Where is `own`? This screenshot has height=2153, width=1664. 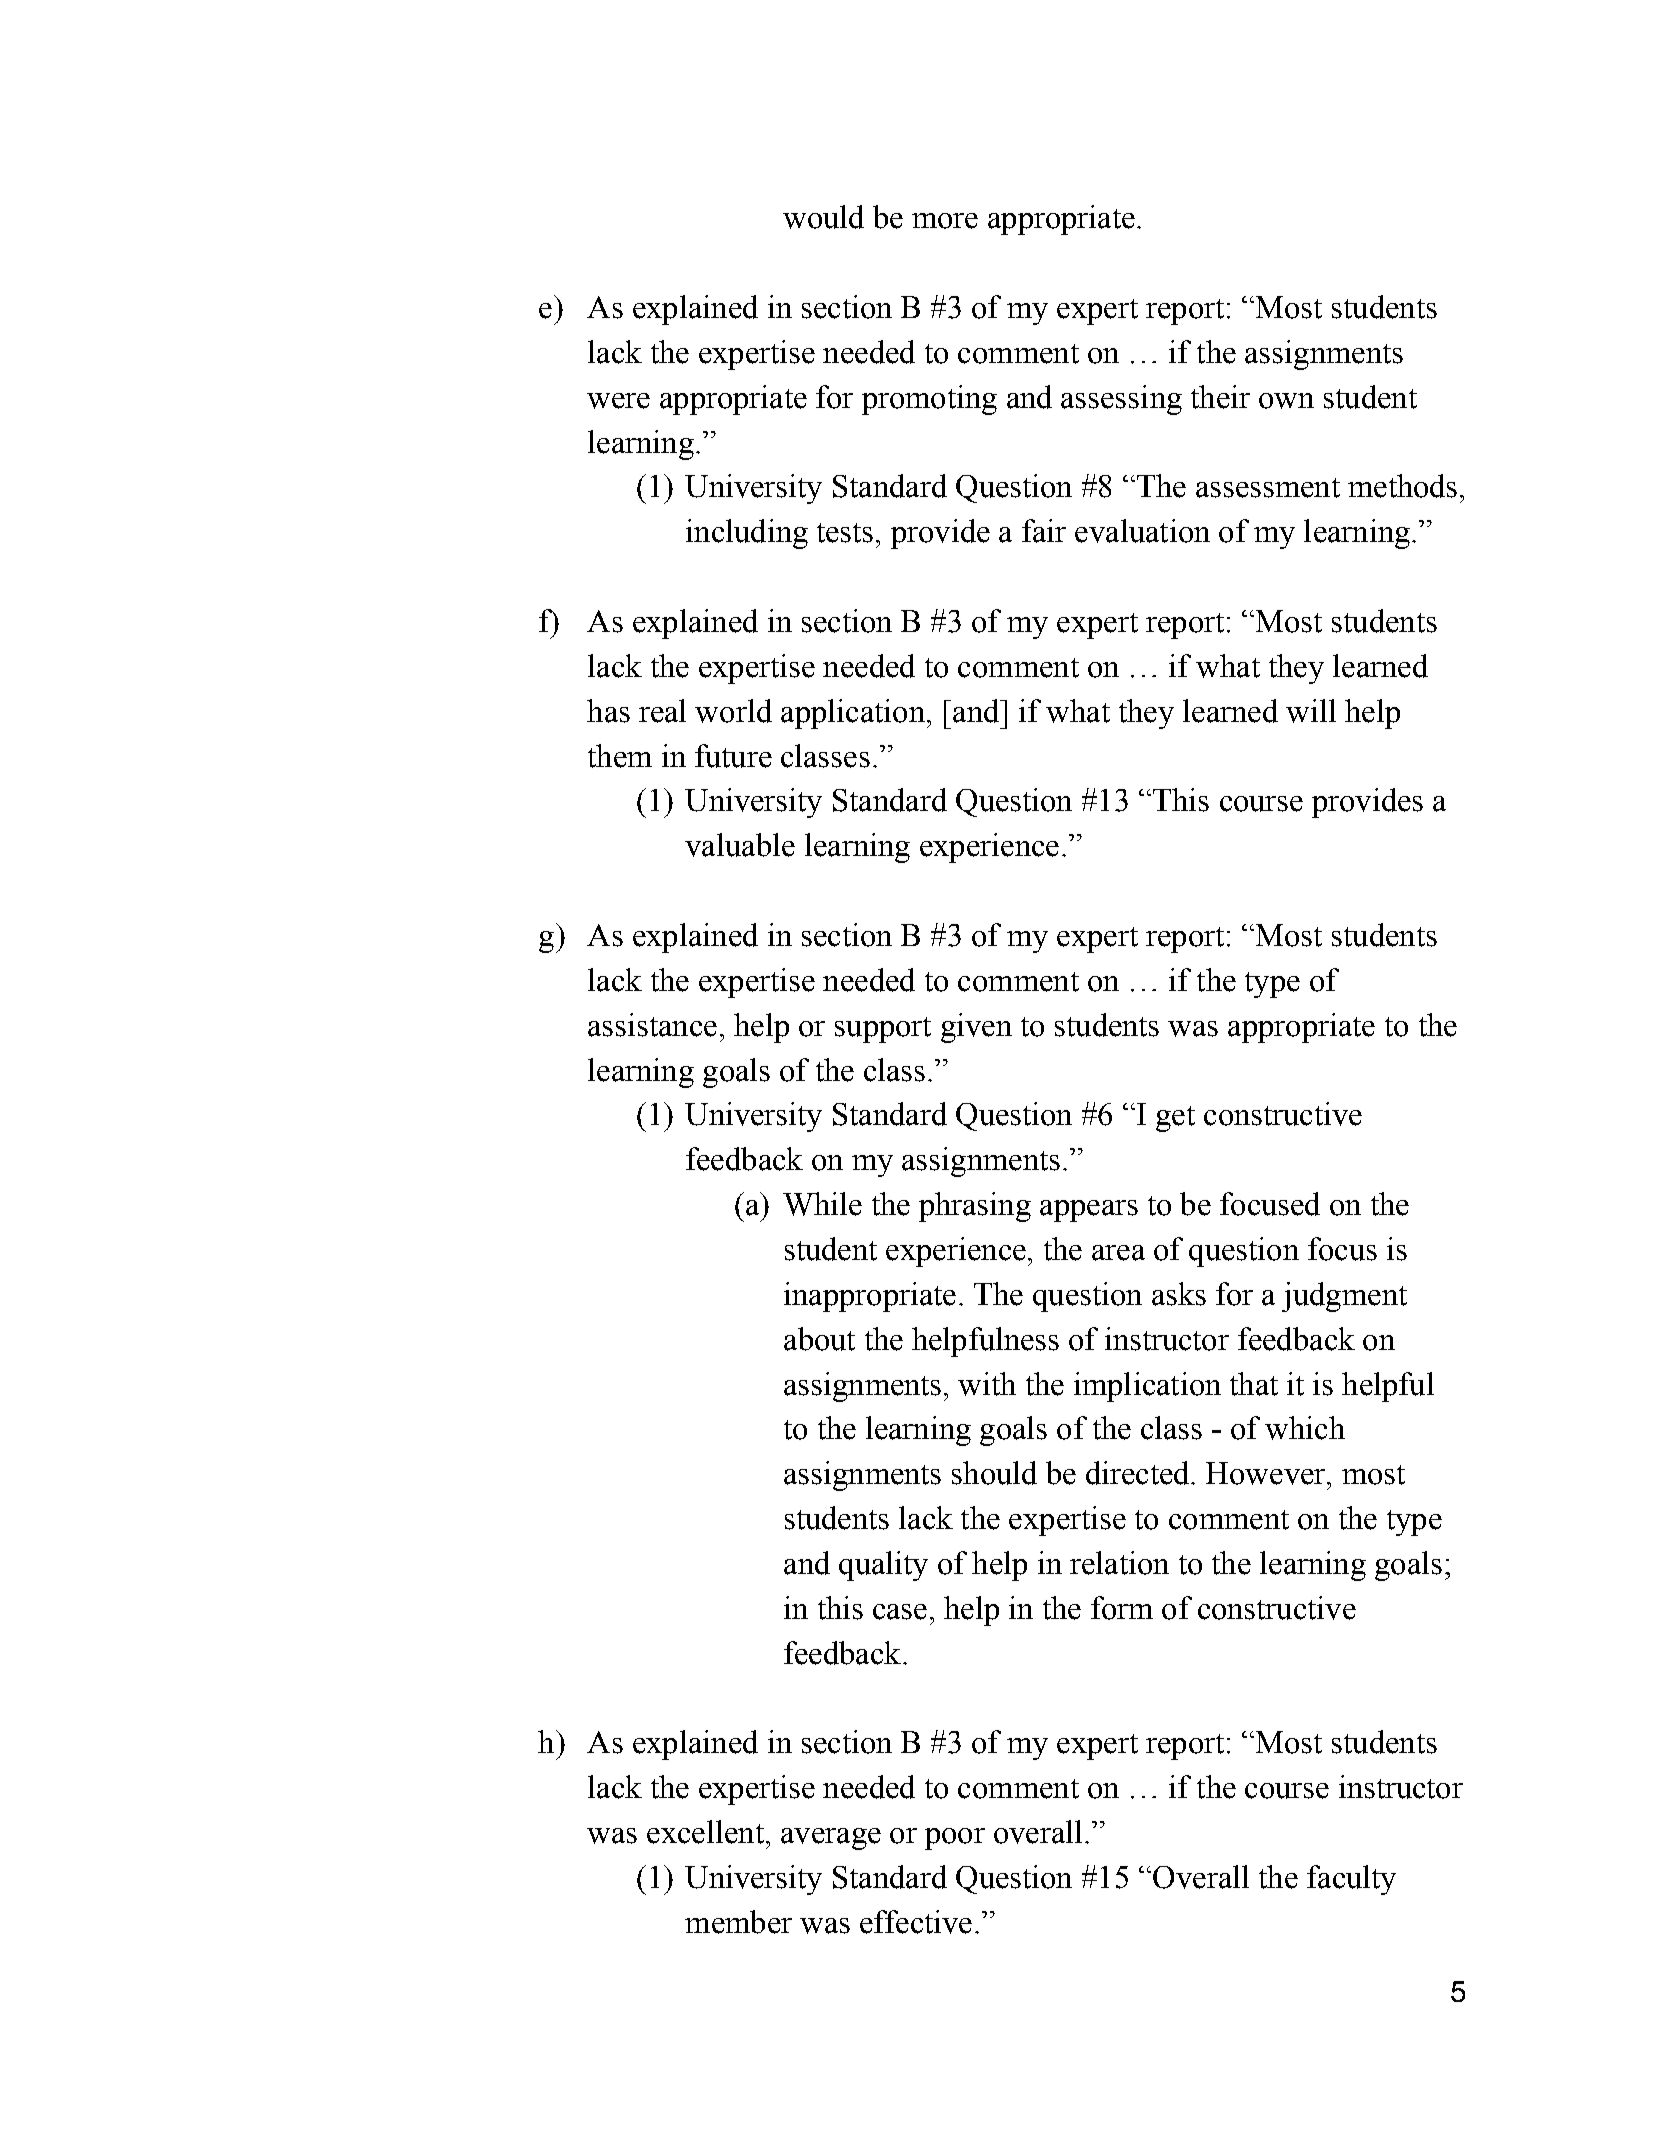
own is located at coordinates (1286, 401).
